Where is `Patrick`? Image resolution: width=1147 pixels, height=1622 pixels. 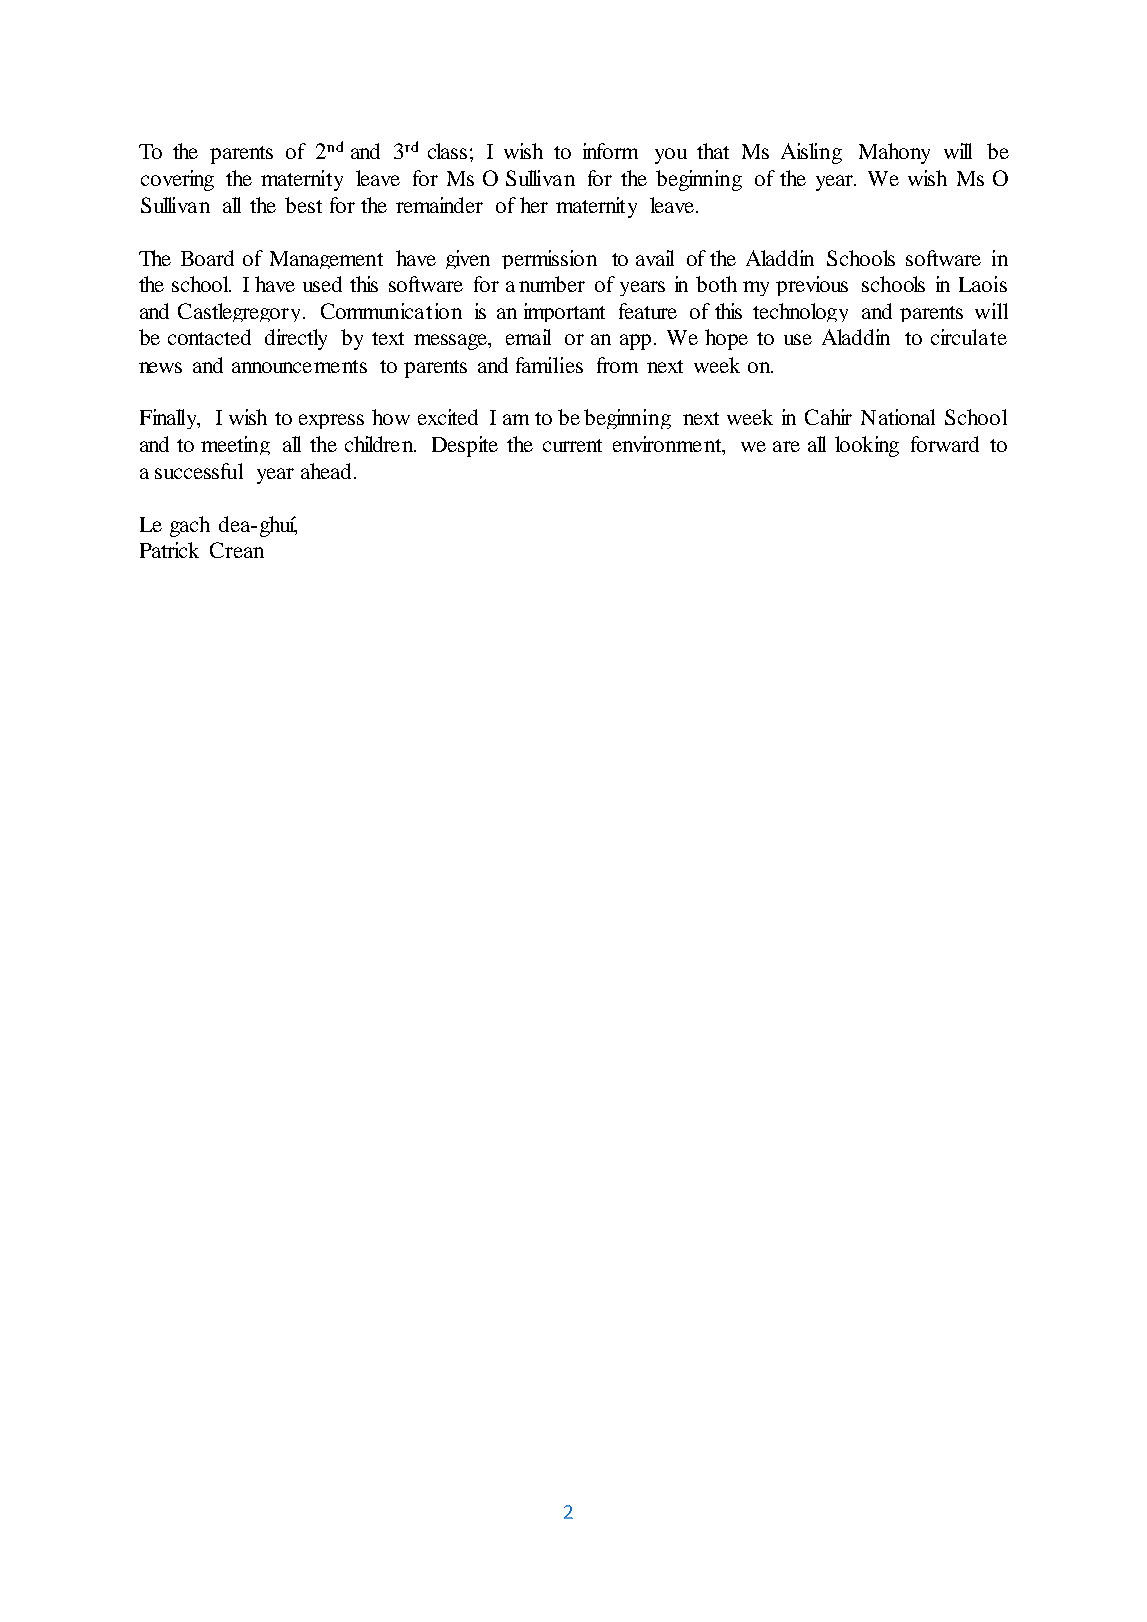 Patrick is located at coordinates (169, 550).
